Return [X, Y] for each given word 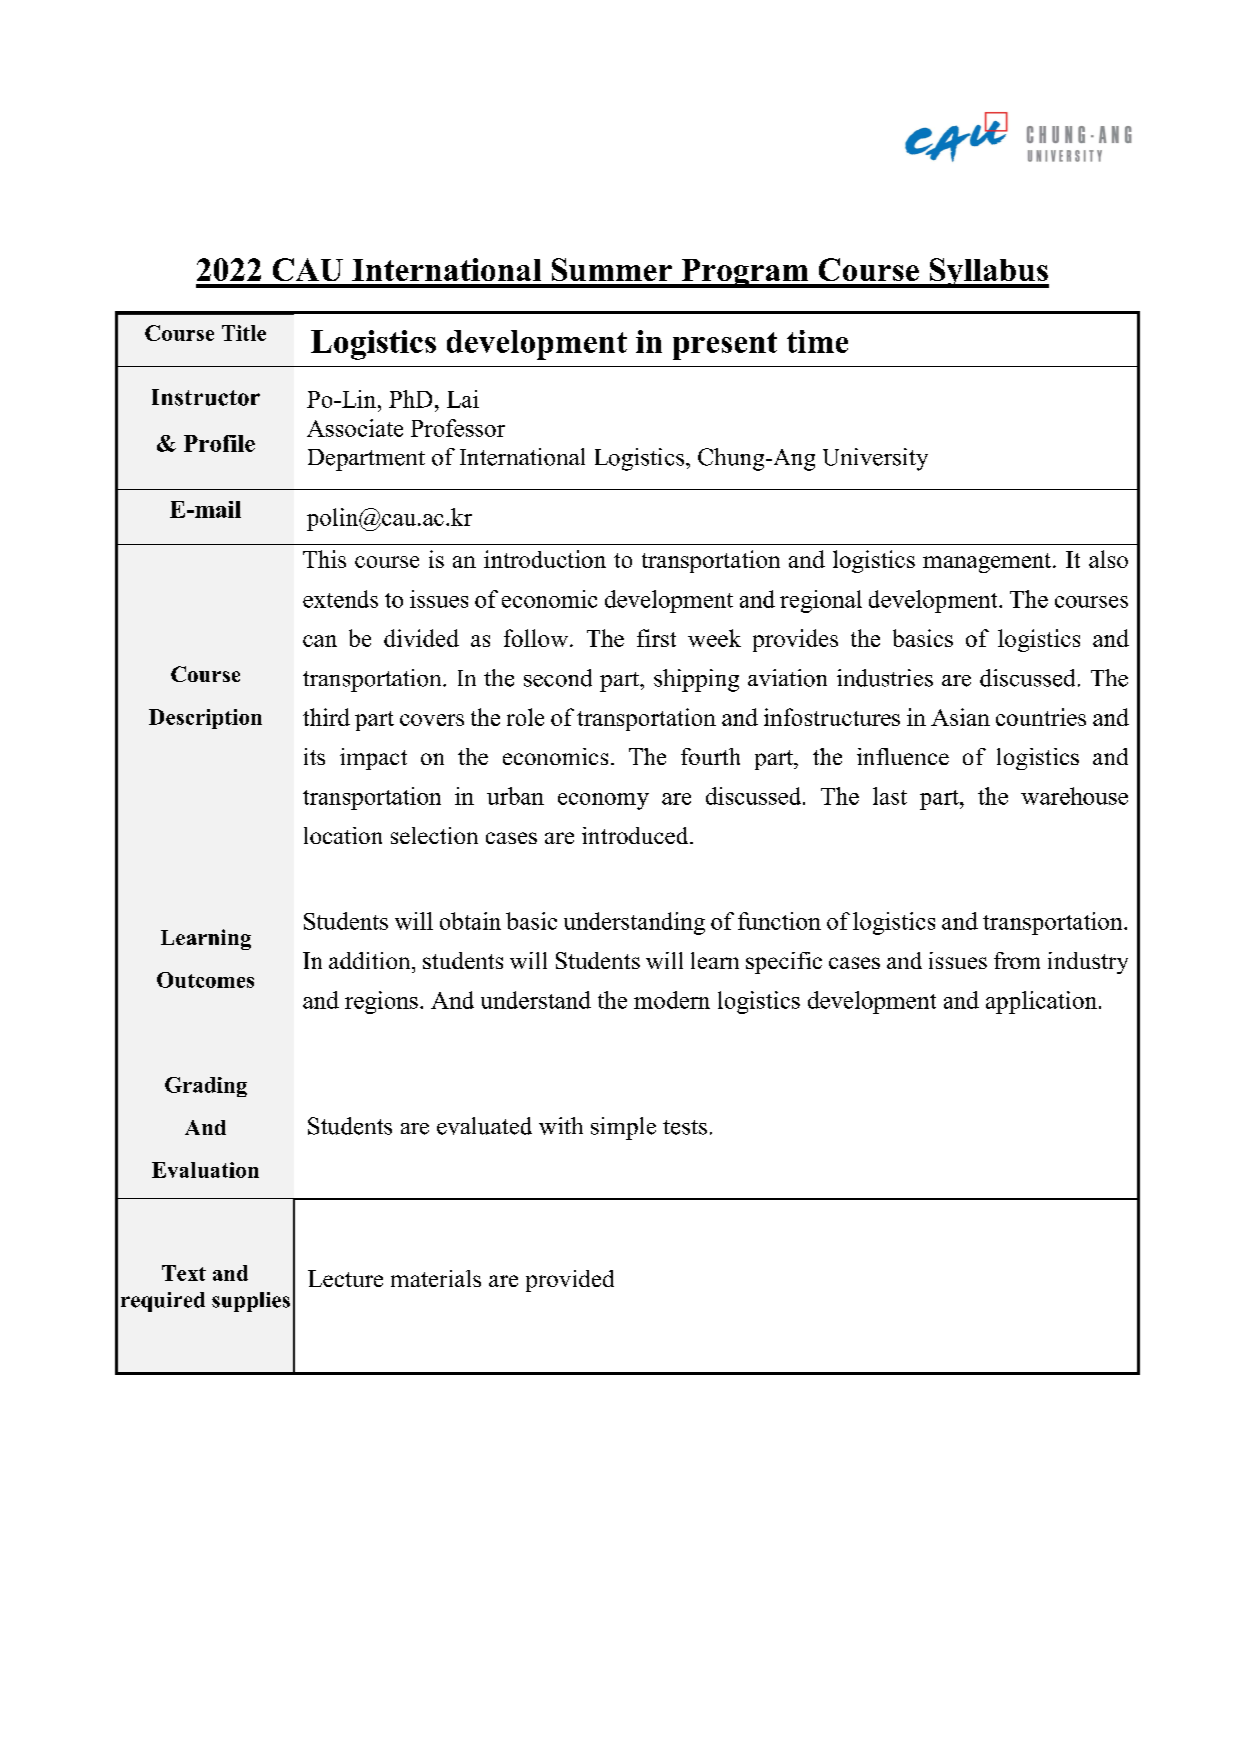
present [725, 346]
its [314, 756]
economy [603, 801]
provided [570, 1281]
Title [244, 333]
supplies [251, 1302]
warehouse [1074, 796]
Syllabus [988, 273]
